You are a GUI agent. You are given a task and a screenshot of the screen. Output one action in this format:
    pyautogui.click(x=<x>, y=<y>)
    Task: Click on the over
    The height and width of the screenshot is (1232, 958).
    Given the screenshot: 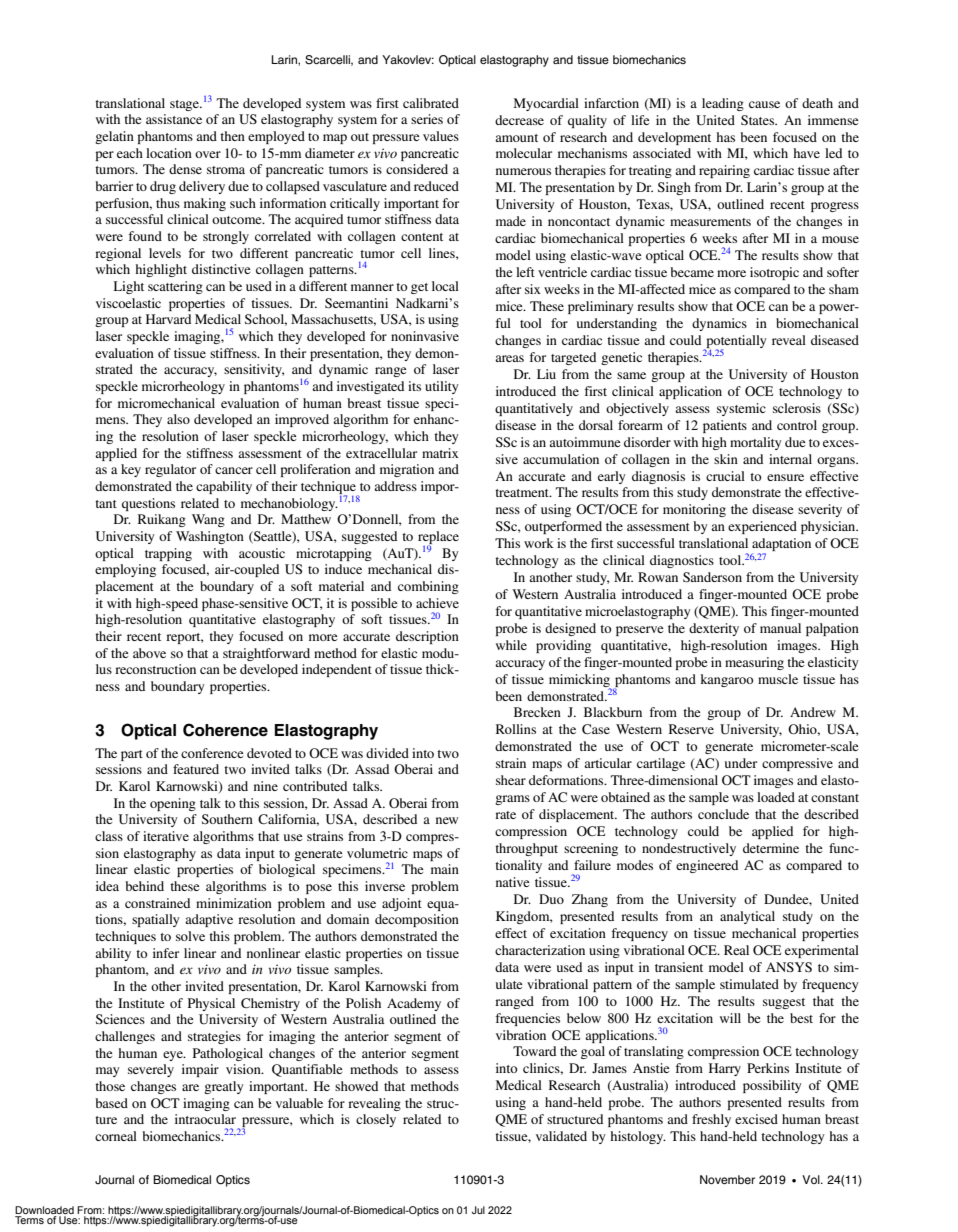 What is the action you would take?
    pyautogui.click(x=208, y=154)
